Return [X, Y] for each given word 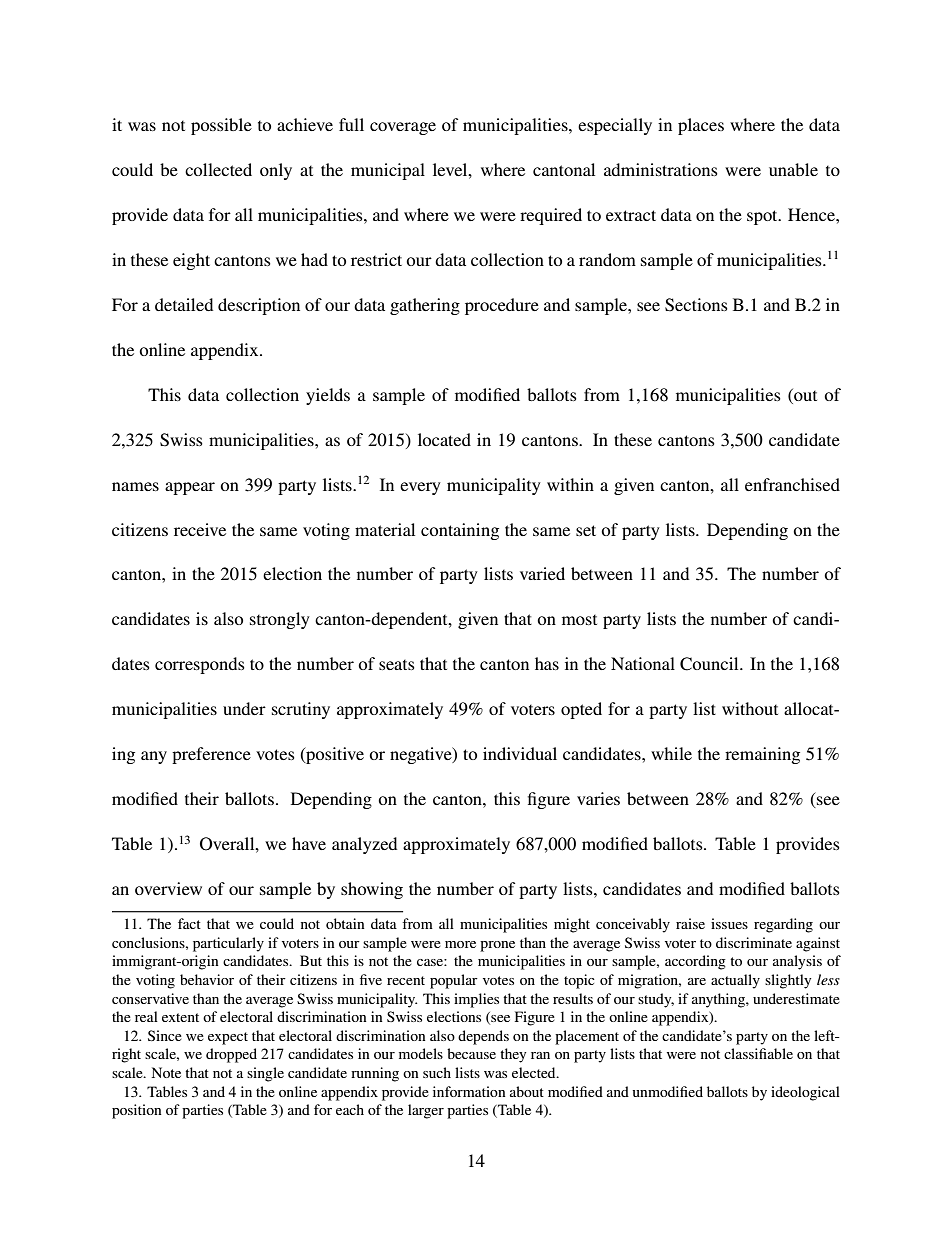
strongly [280, 620]
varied [542, 573]
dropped [231, 1055]
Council [710, 664]
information [469, 1091]
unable [793, 169]
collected [218, 169]
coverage [403, 128]
